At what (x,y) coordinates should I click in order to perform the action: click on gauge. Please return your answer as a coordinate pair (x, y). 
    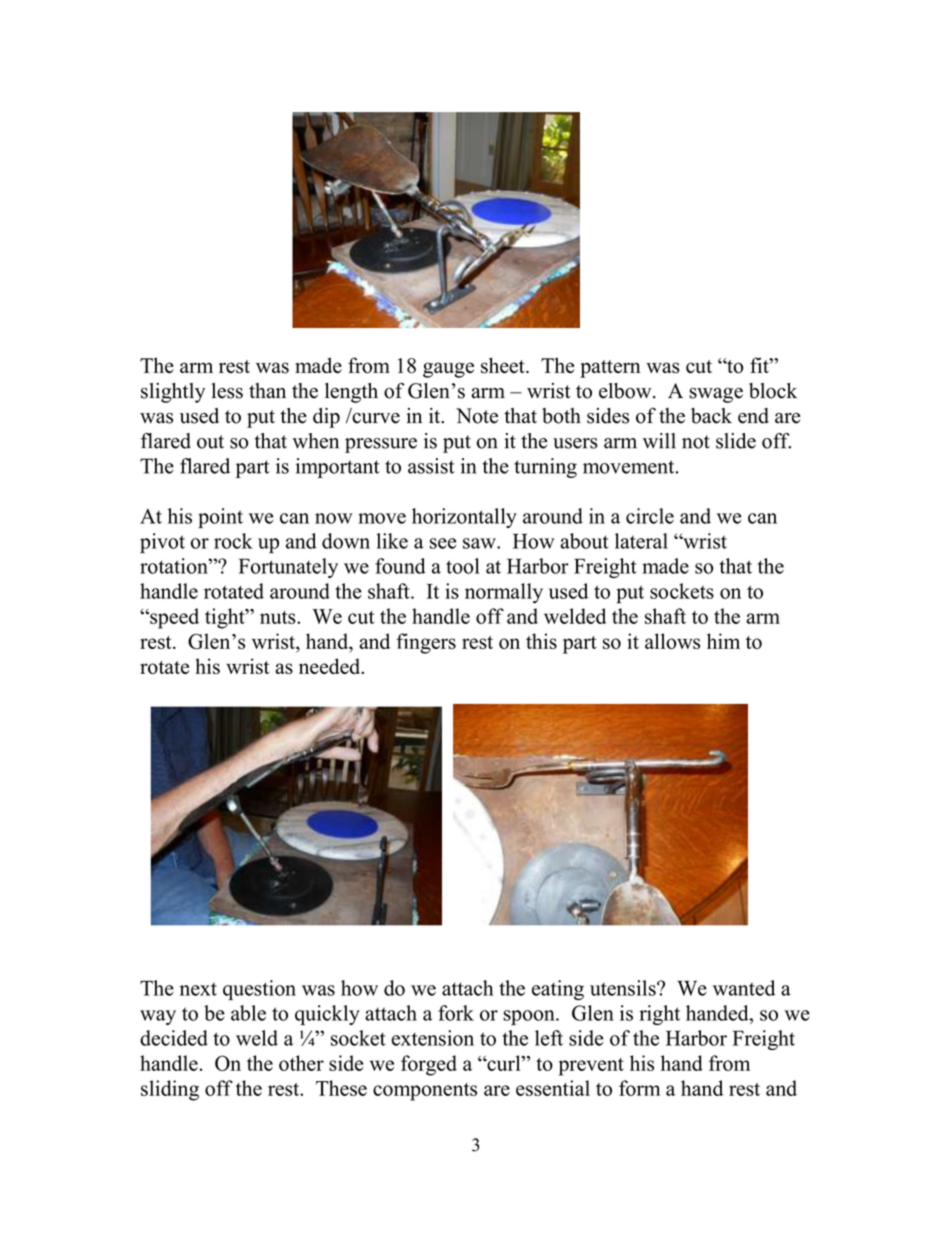
    Looking at the image, I should click on (448, 370).
